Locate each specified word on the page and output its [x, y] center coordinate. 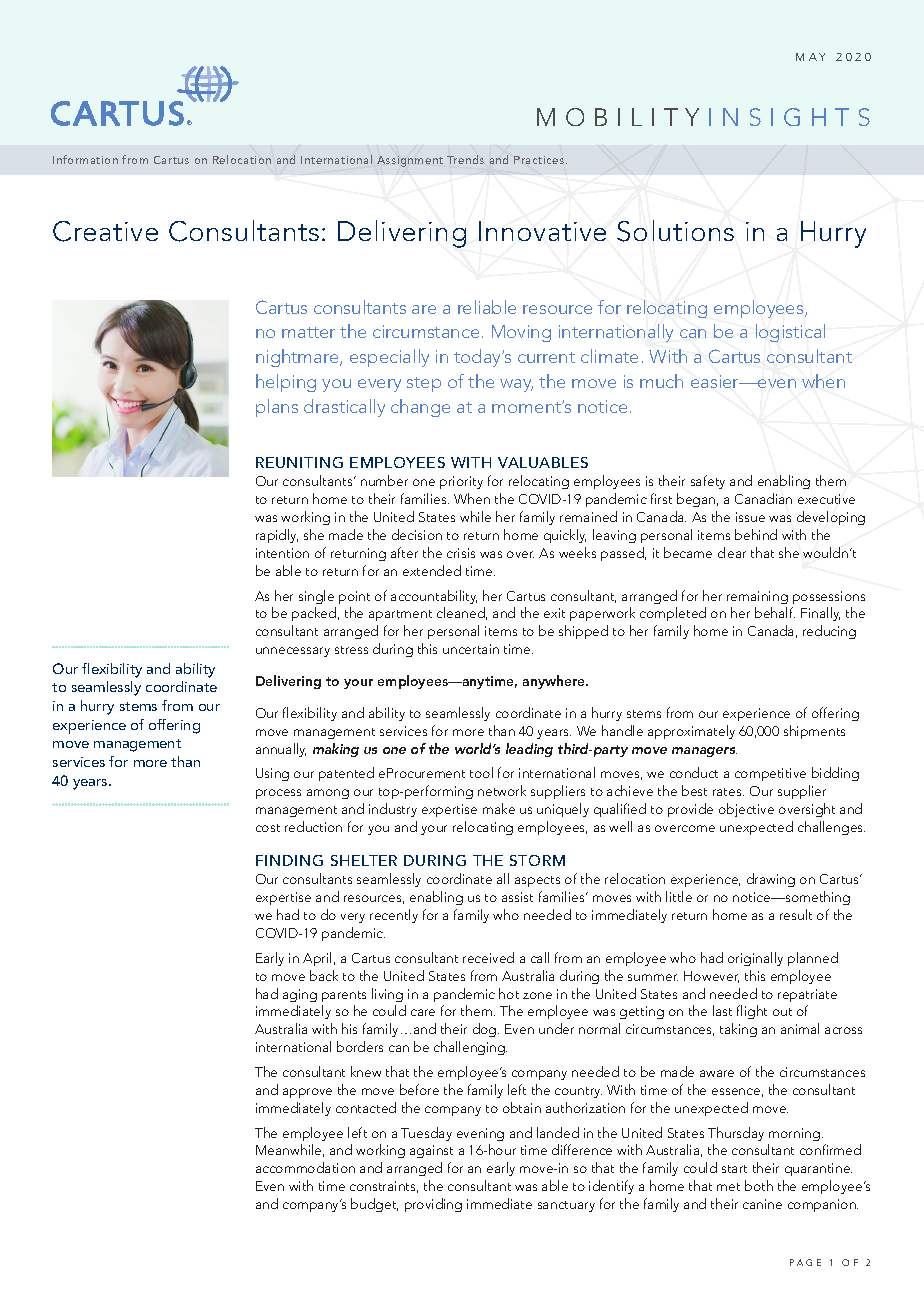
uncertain [471, 649]
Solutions [675, 231]
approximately [691, 732]
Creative [105, 231]
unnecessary [293, 652]
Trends [465, 159]
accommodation [305, 1167]
